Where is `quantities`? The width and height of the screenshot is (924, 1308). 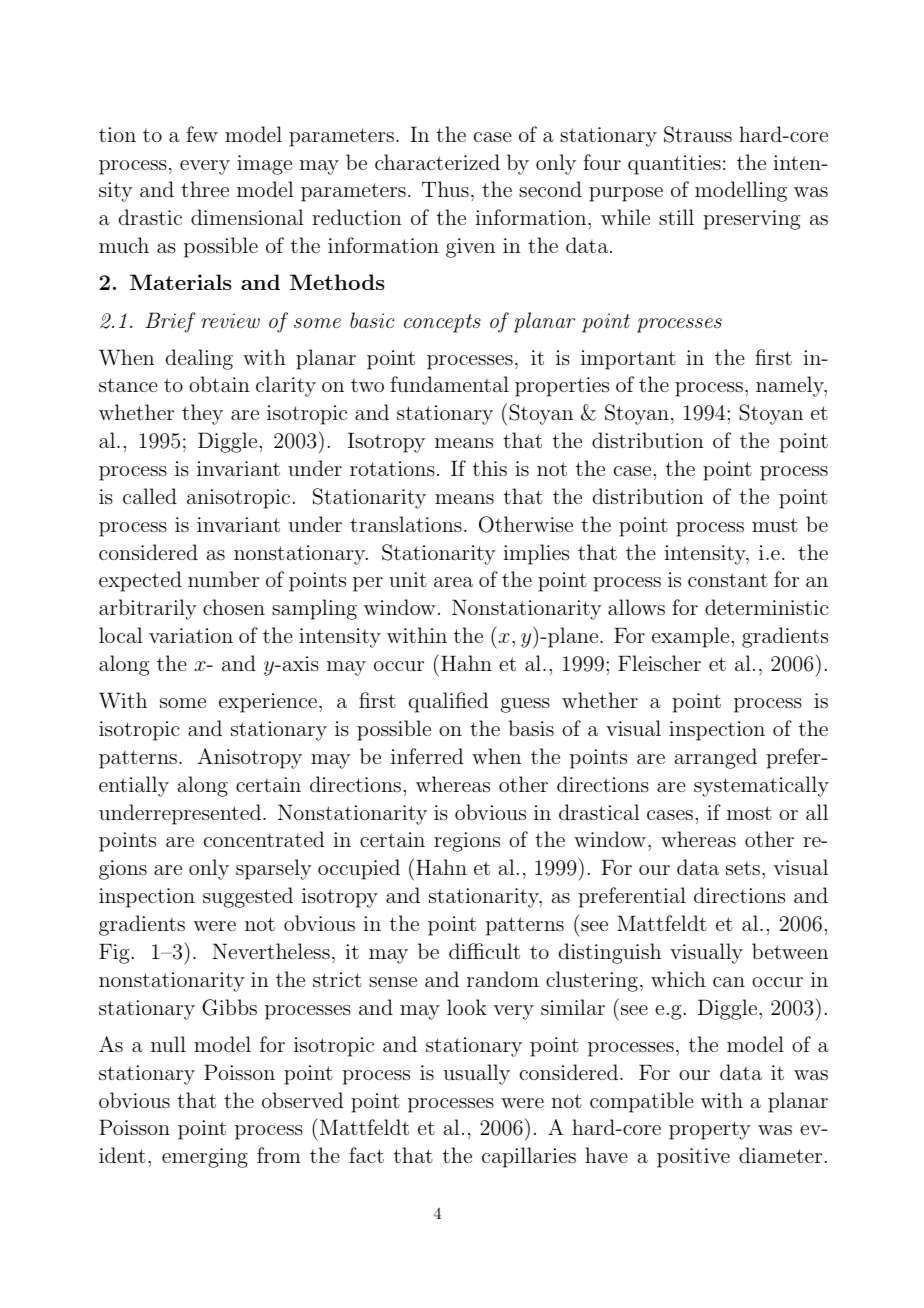
quantities is located at coordinates (674, 165).
